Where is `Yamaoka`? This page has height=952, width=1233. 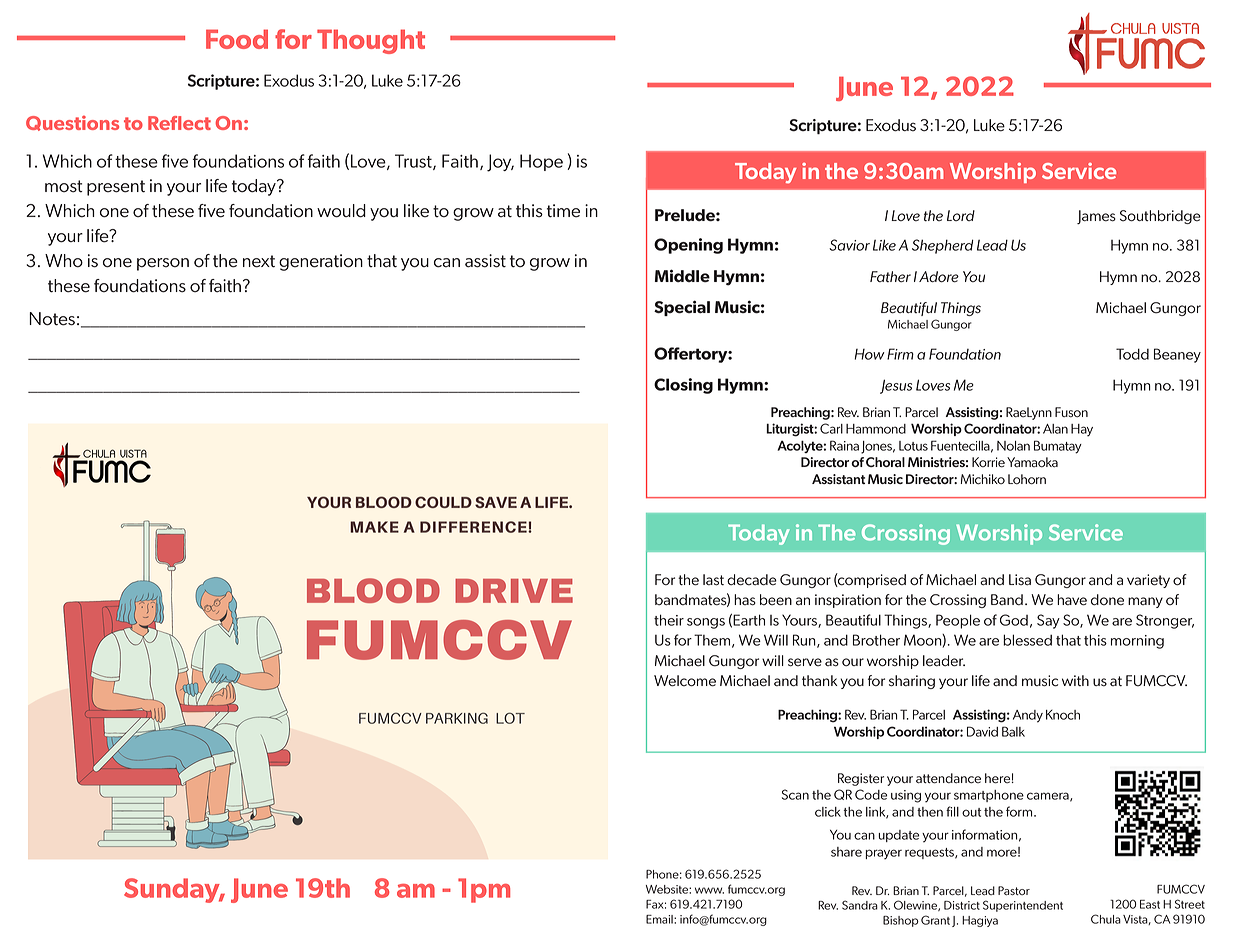
Yamaoka is located at coordinates (1032, 462).
